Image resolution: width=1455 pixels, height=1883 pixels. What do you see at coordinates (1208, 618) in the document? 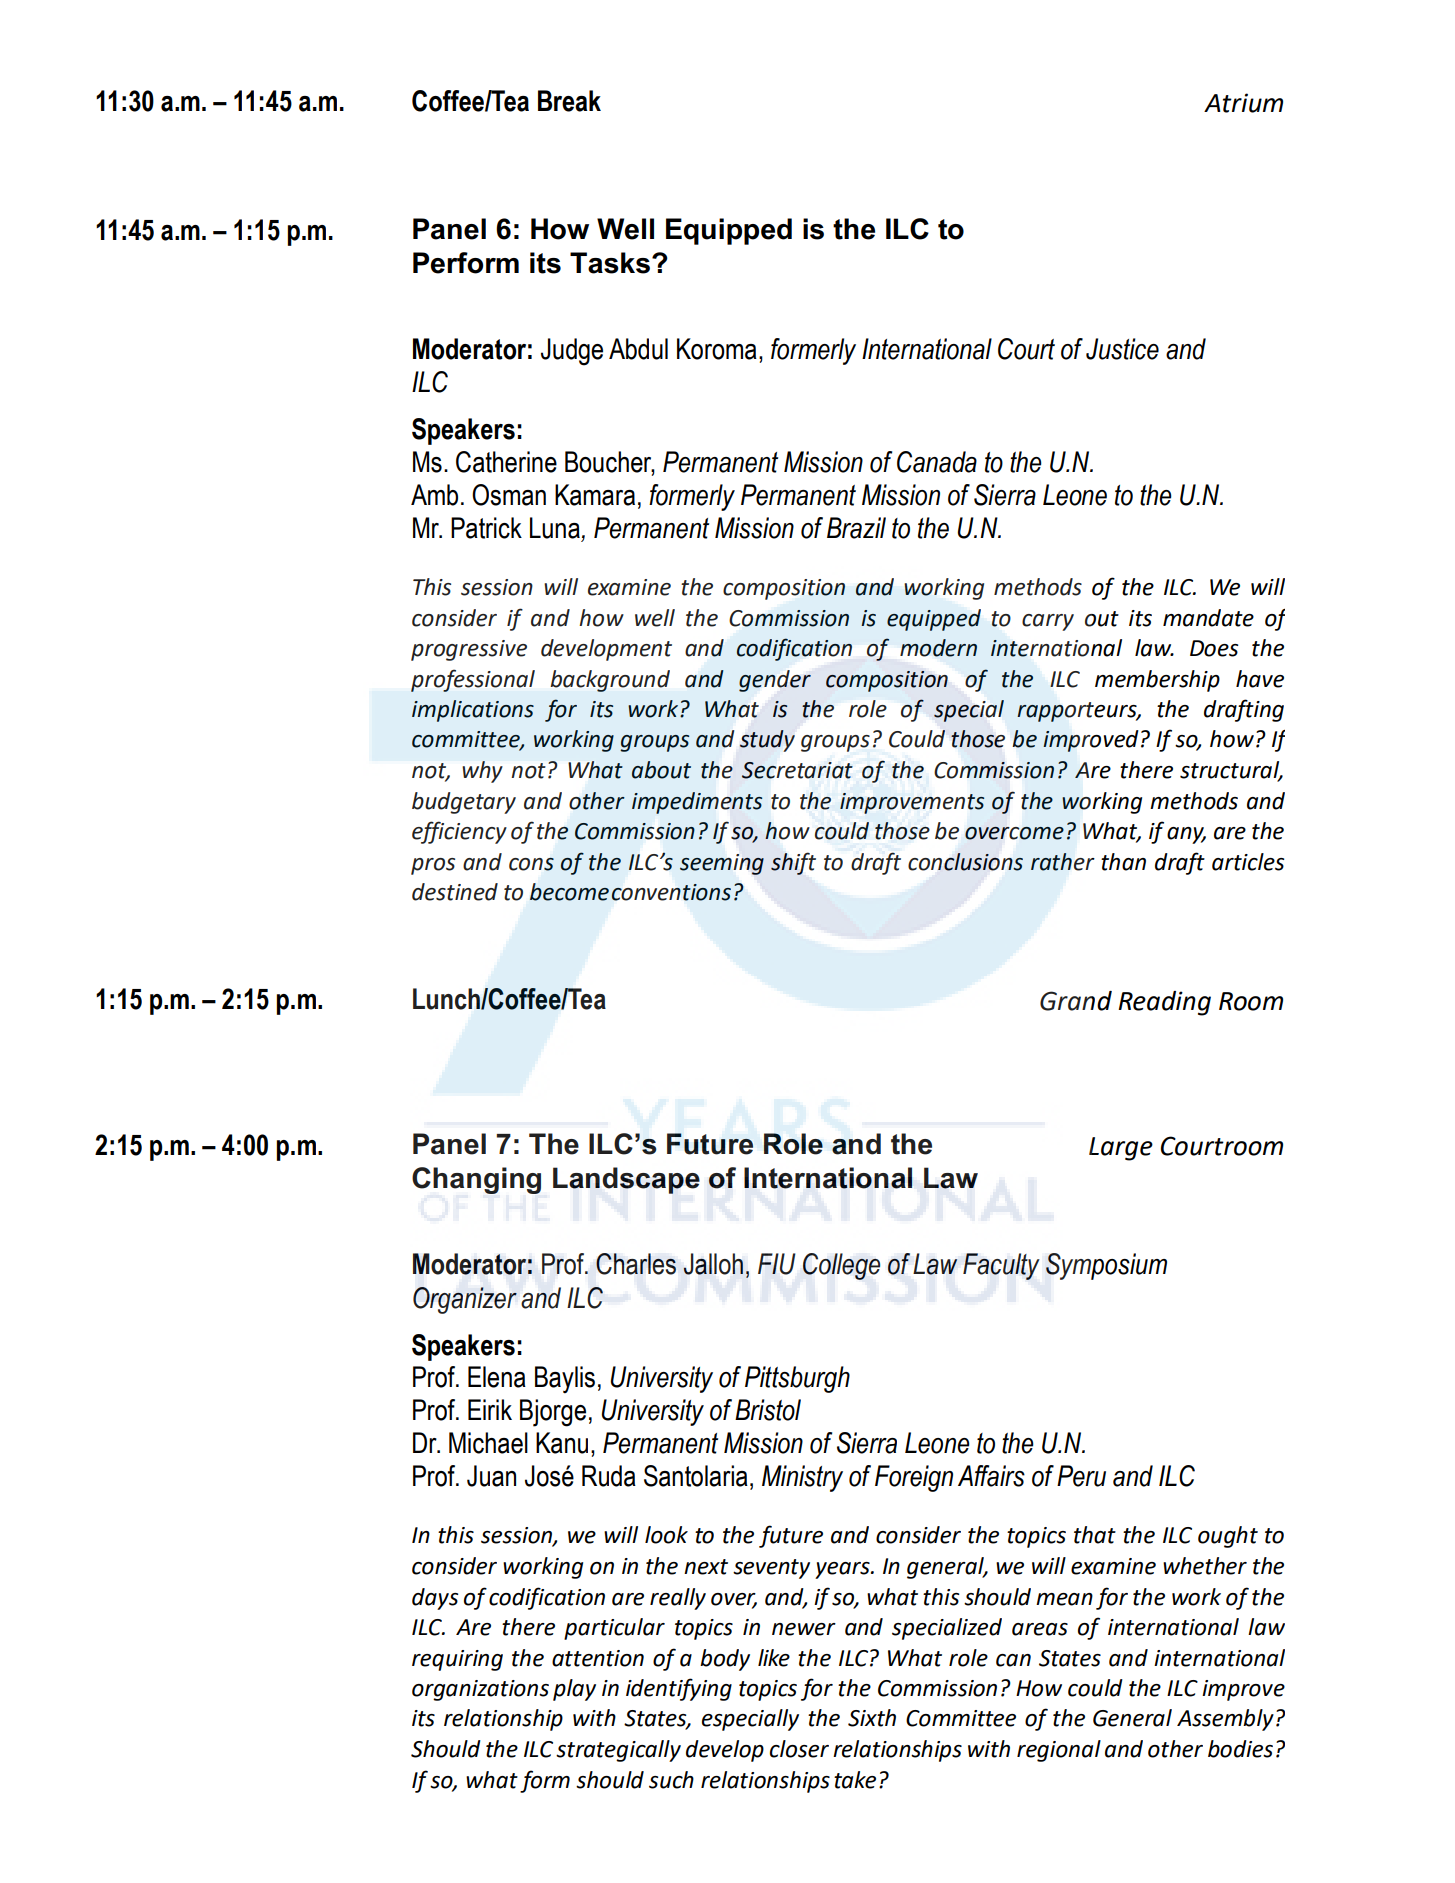
I see `mandate` at bounding box center [1208, 618].
